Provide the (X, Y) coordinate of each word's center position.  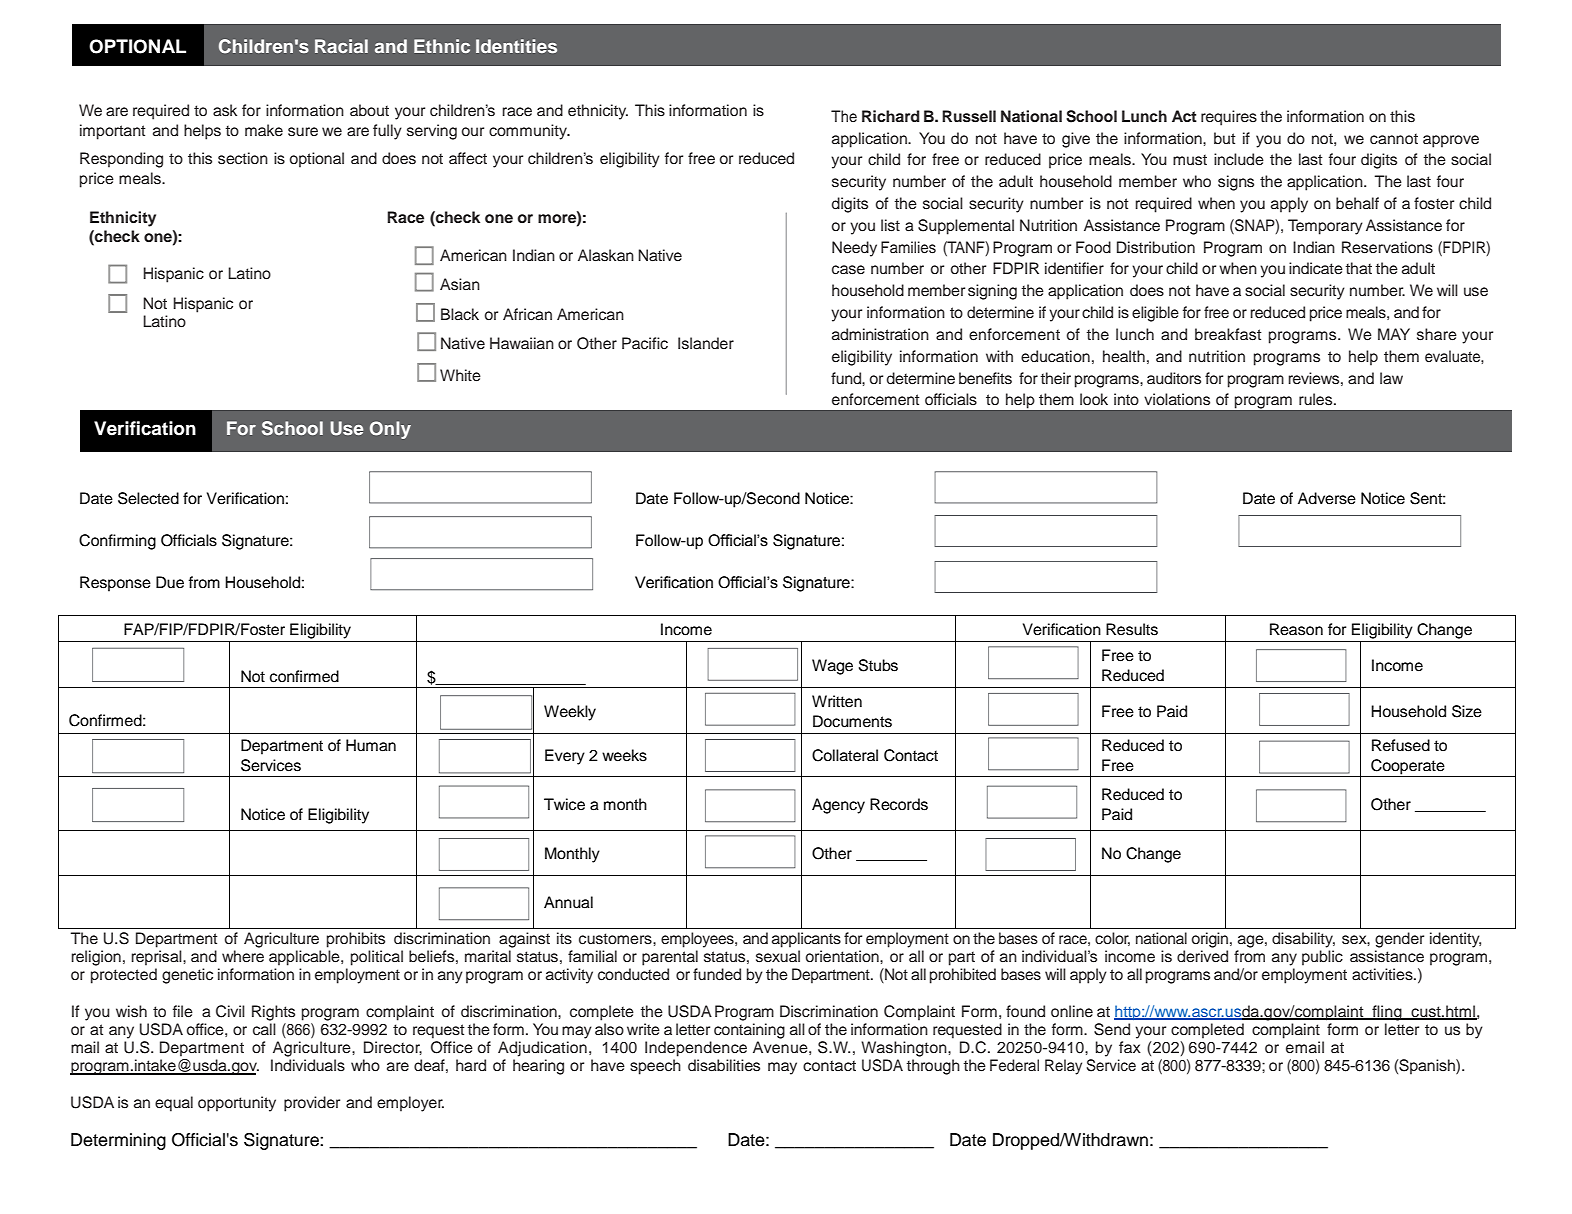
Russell (969, 116)
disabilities (724, 1065)
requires (1229, 118)
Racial (341, 46)
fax (1130, 1047)
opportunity (237, 1104)
